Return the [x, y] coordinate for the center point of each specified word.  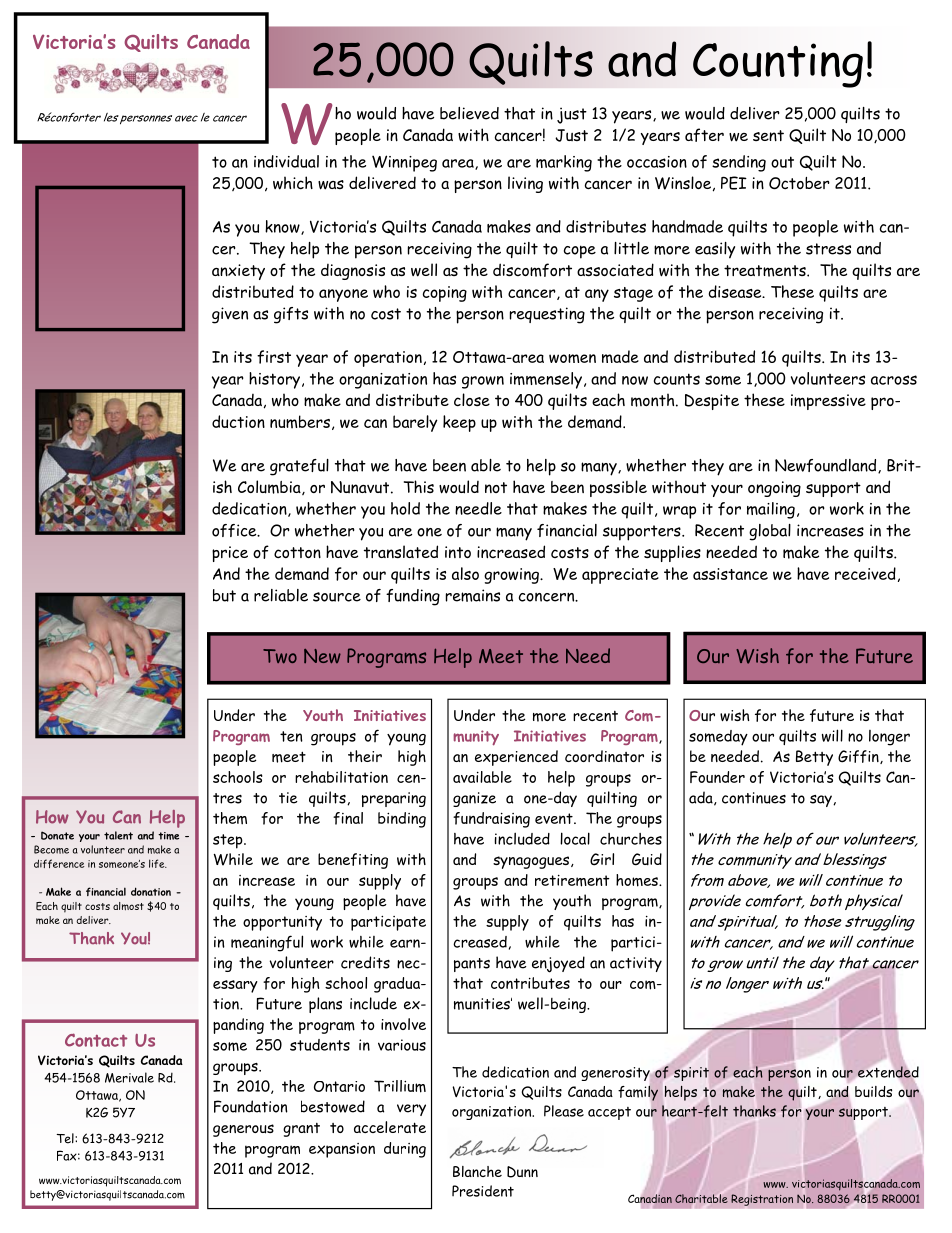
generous [243, 1130]
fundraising [491, 820]
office [235, 530]
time [168, 836]
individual [286, 161]
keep [459, 423]
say [822, 801]
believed [469, 113]
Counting [778, 65]
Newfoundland [827, 466]
